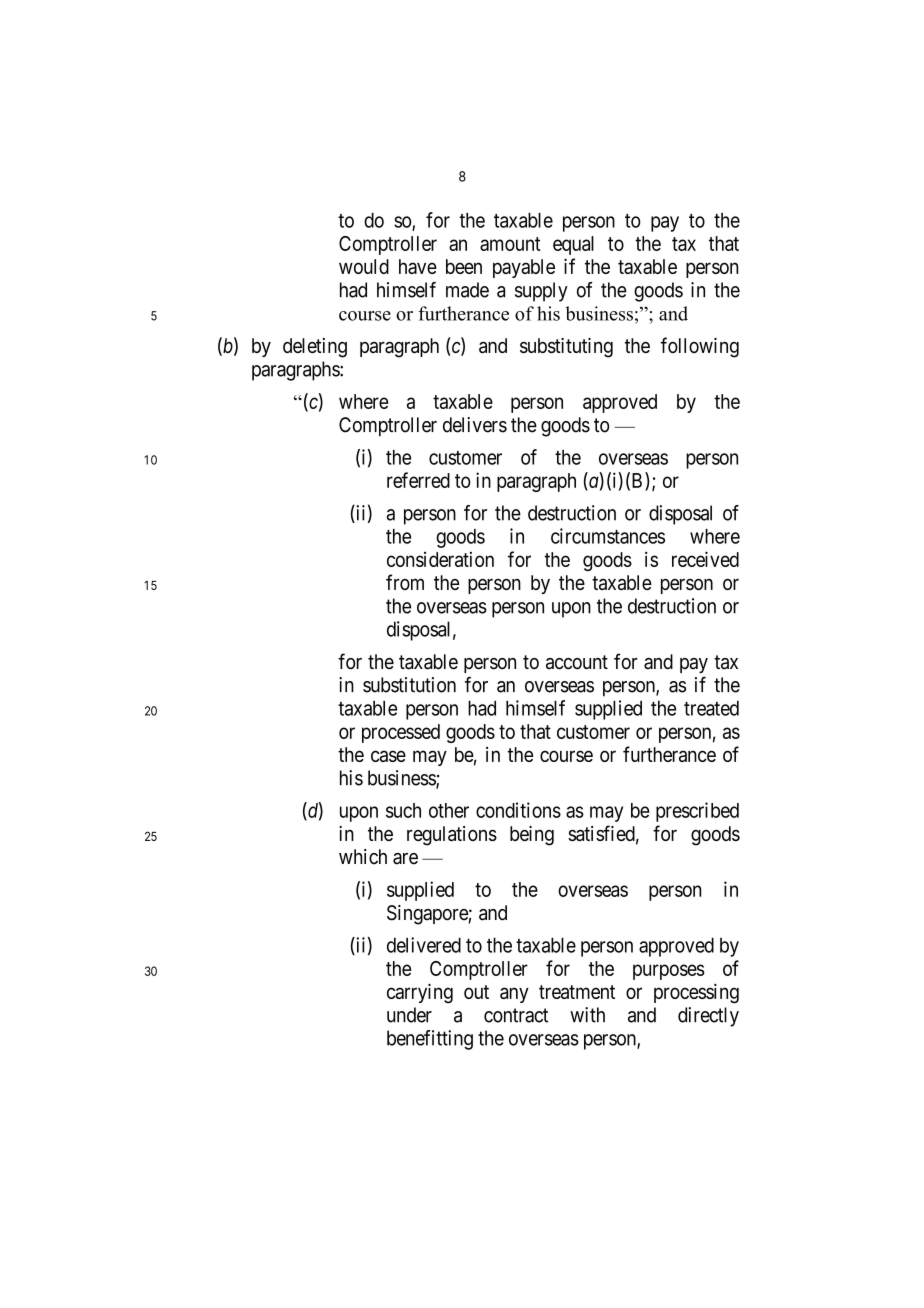  Describe the element at coordinates (711, 708) in the image. I see `treated` at that location.
